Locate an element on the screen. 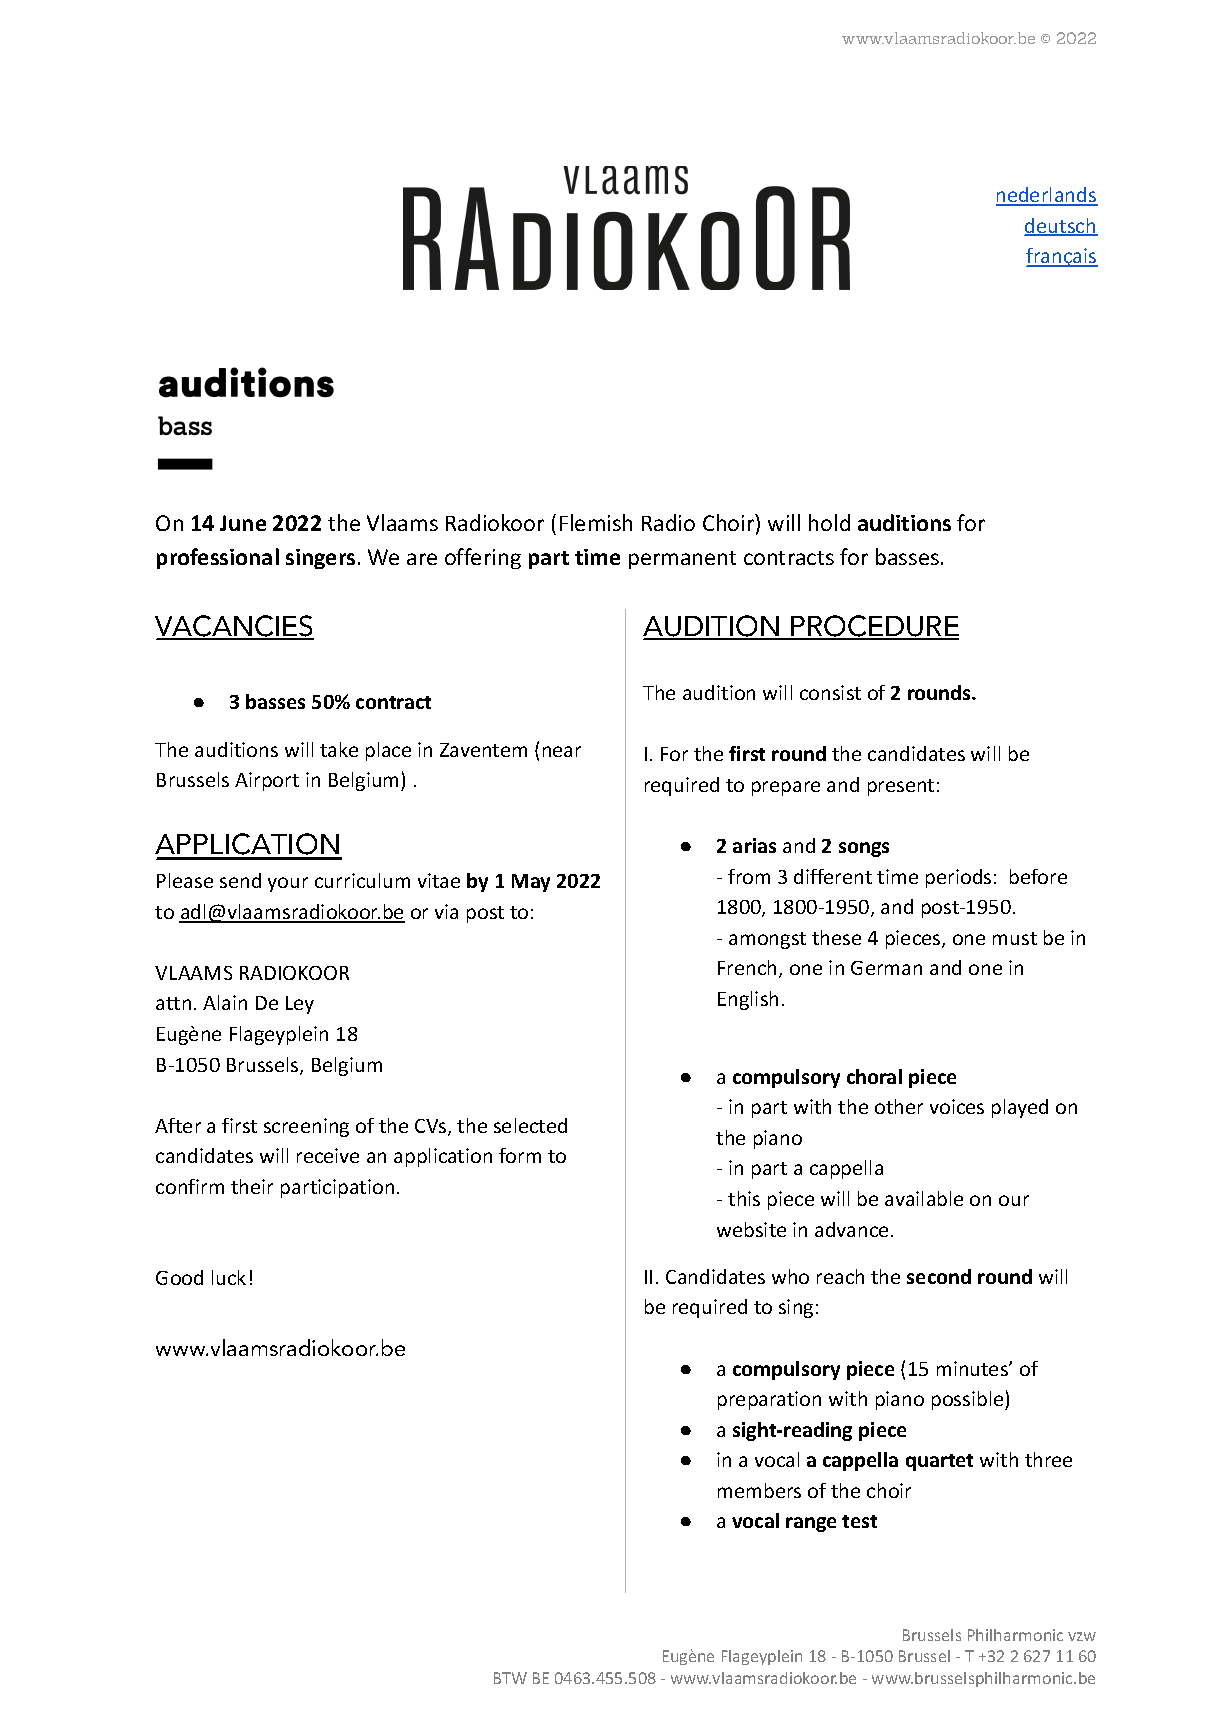 This screenshot has width=1214, height=1715. professional is located at coordinates (218, 558).
